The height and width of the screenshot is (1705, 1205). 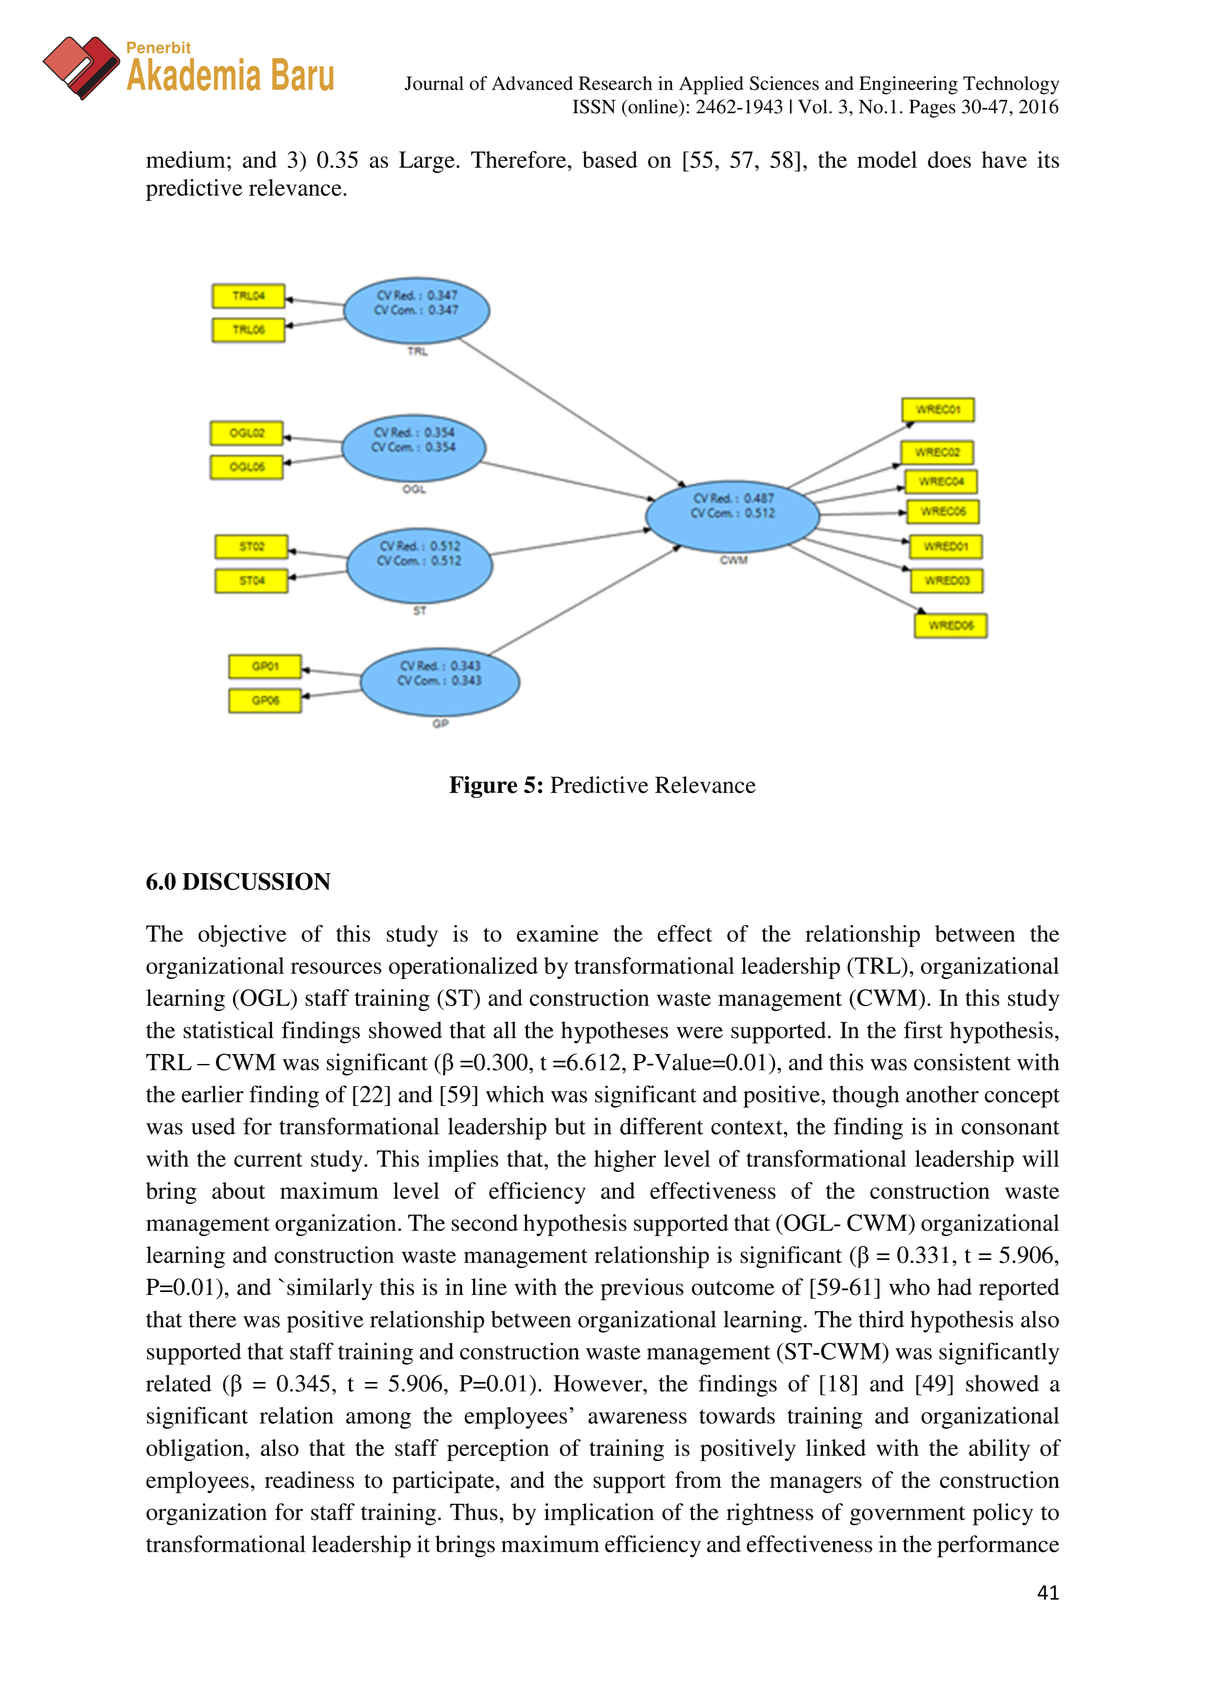 I want to click on first, so click(x=923, y=1030).
